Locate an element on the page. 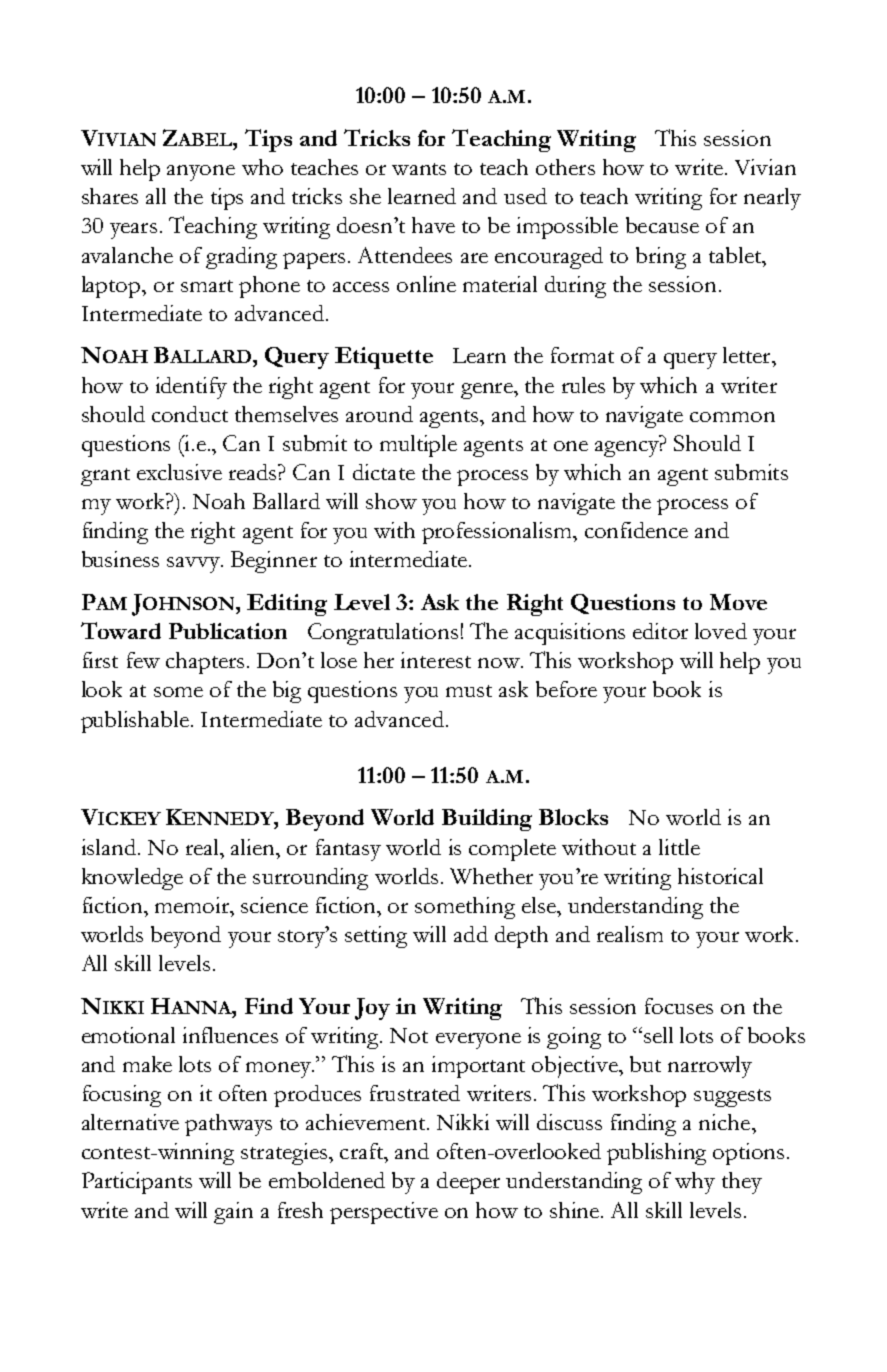 This document has width=887, height=1372. chapters is located at coordinates (205, 663).
